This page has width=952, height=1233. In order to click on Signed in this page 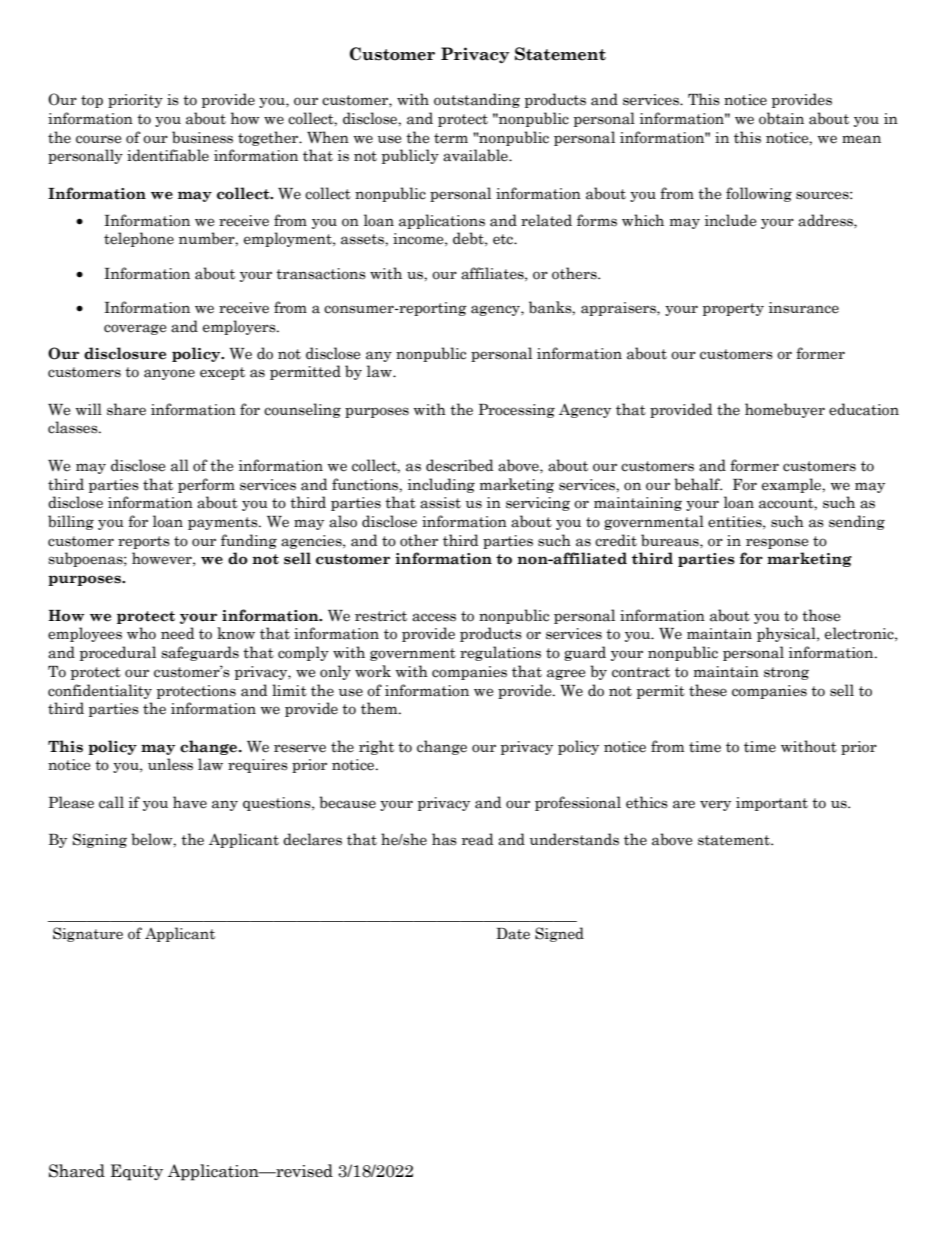, I will do `click(559, 934)`.
